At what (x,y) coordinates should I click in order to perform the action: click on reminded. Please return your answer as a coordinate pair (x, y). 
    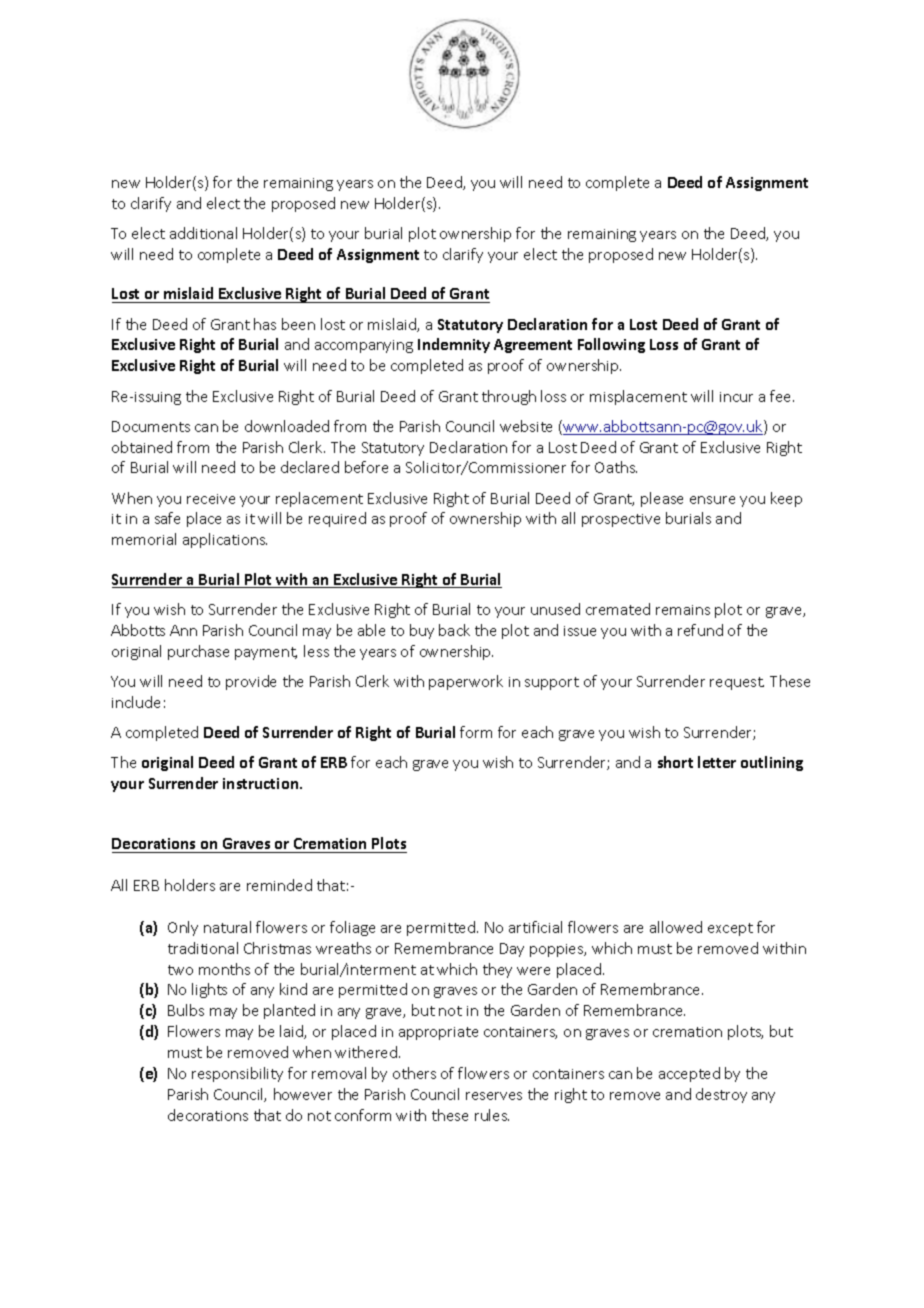
    Looking at the image, I should click on (279, 885).
